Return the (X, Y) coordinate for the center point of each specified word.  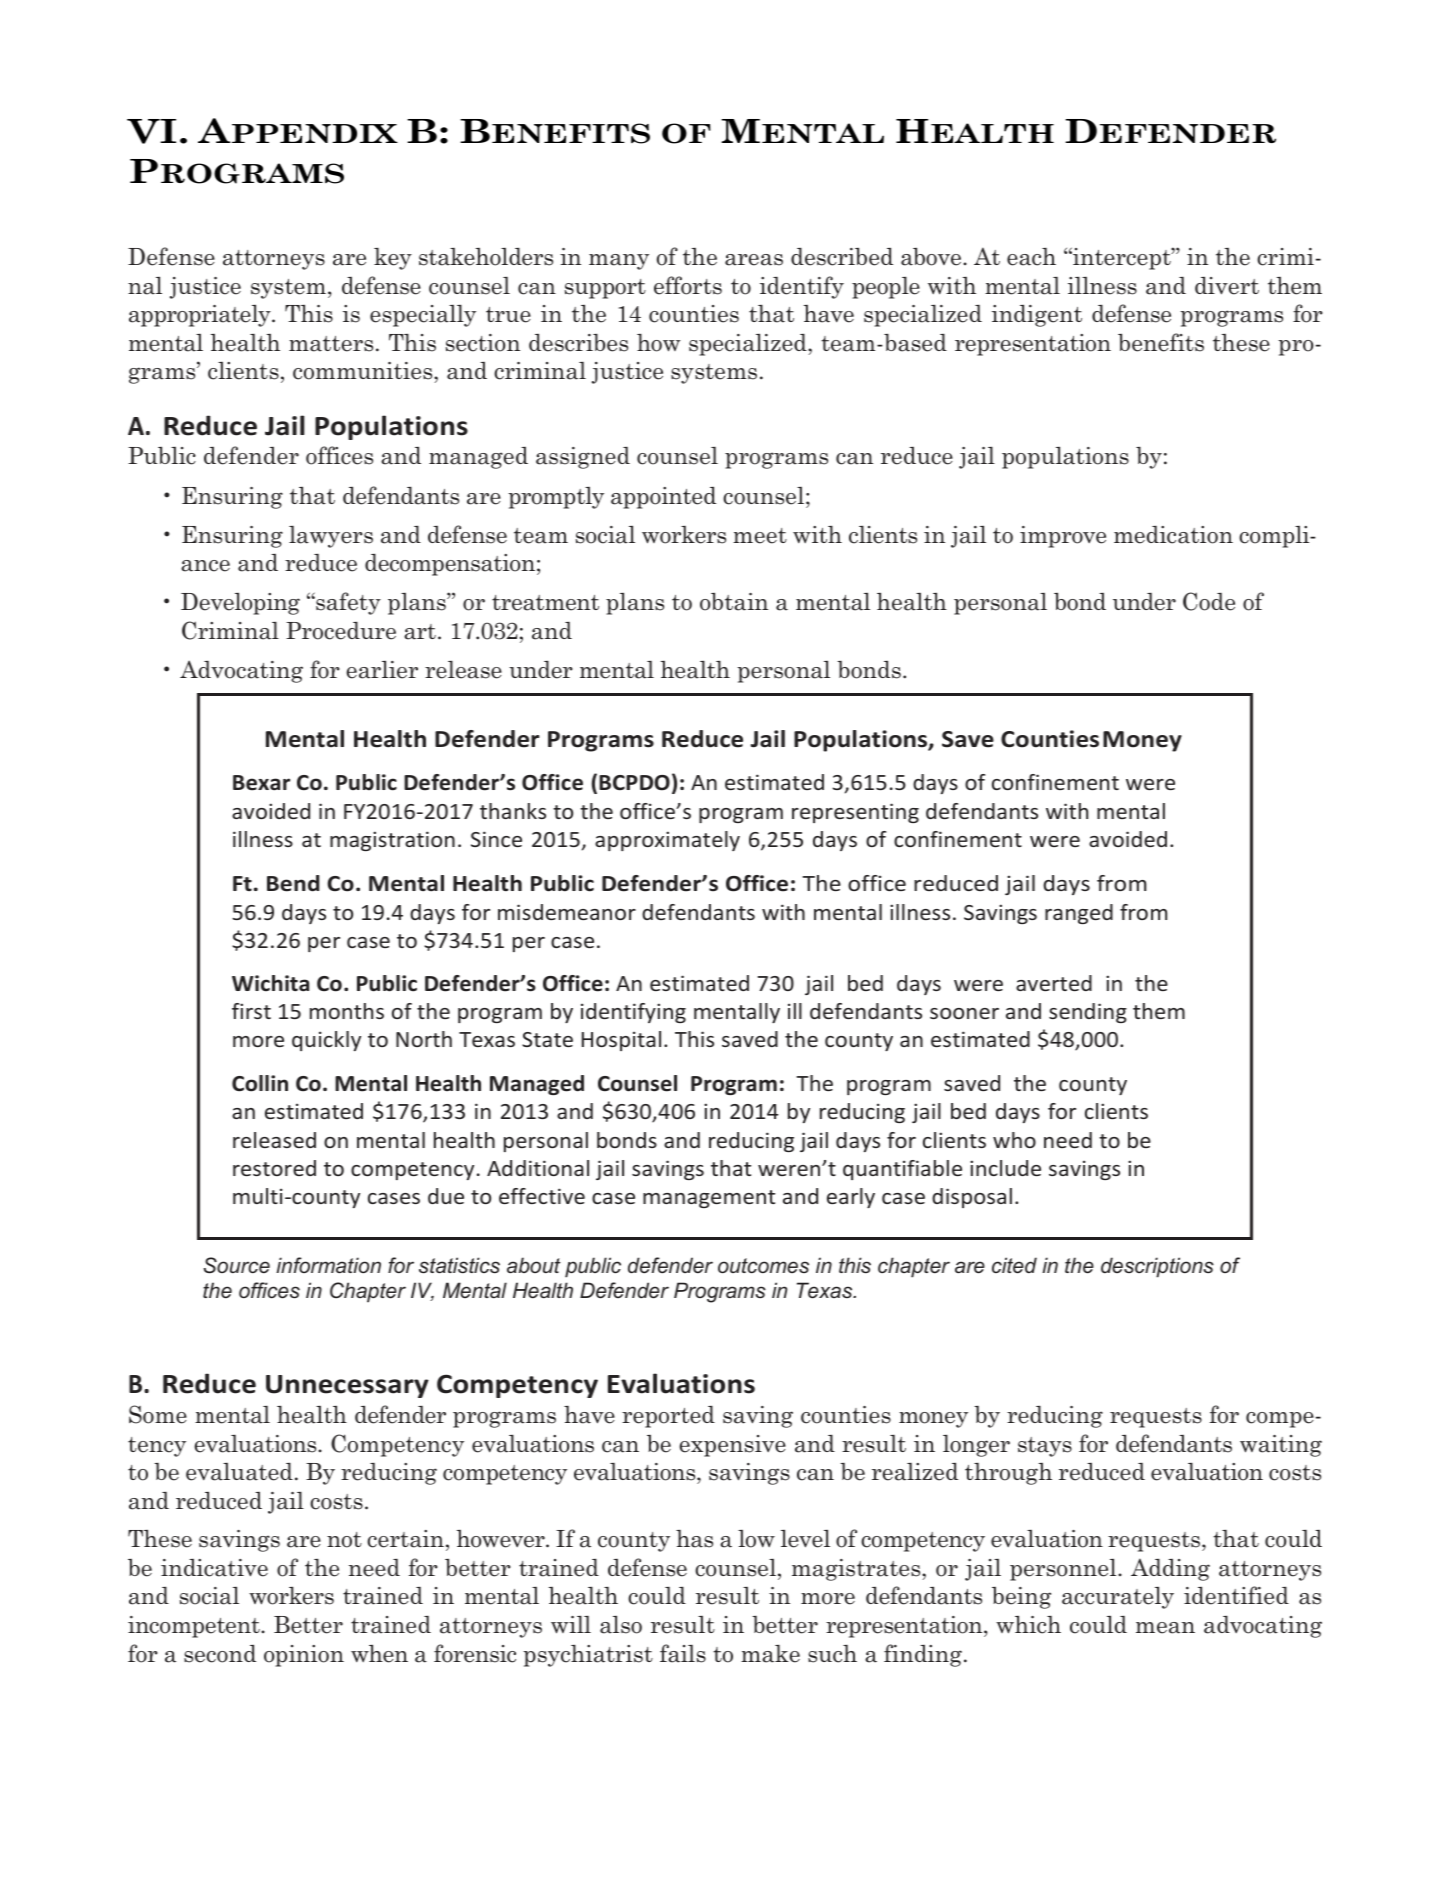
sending (1088, 1013)
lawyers (331, 537)
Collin (260, 1083)
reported (668, 1417)
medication (1173, 535)
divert (1227, 285)
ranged (1079, 914)
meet (760, 536)
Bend (293, 883)
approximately (667, 841)
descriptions (1157, 1267)
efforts (688, 285)
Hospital (621, 1041)
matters (331, 344)
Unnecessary (347, 1386)
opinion (304, 1656)
